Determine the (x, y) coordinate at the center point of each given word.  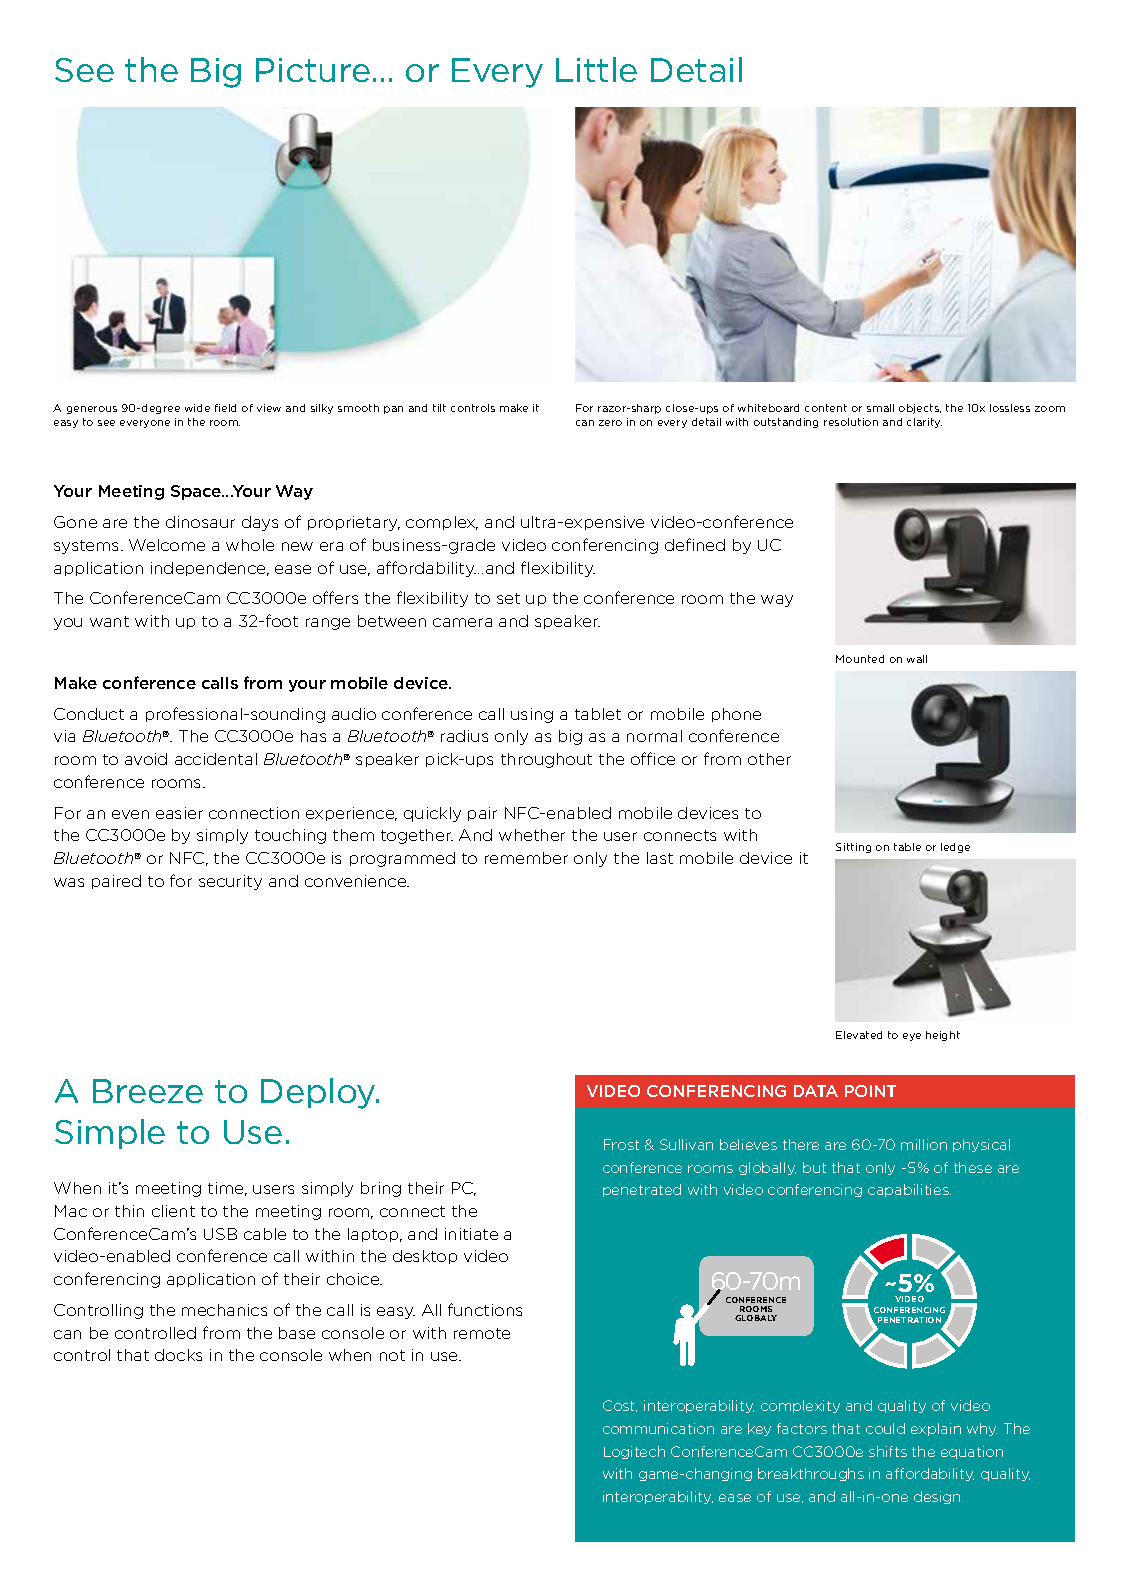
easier (179, 813)
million (924, 1144)
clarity (924, 423)
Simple (110, 1134)
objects (920, 409)
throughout (546, 760)
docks (178, 1355)
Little (596, 69)
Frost (621, 1144)
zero (610, 423)
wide (197, 408)
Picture (313, 70)
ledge (955, 848)
